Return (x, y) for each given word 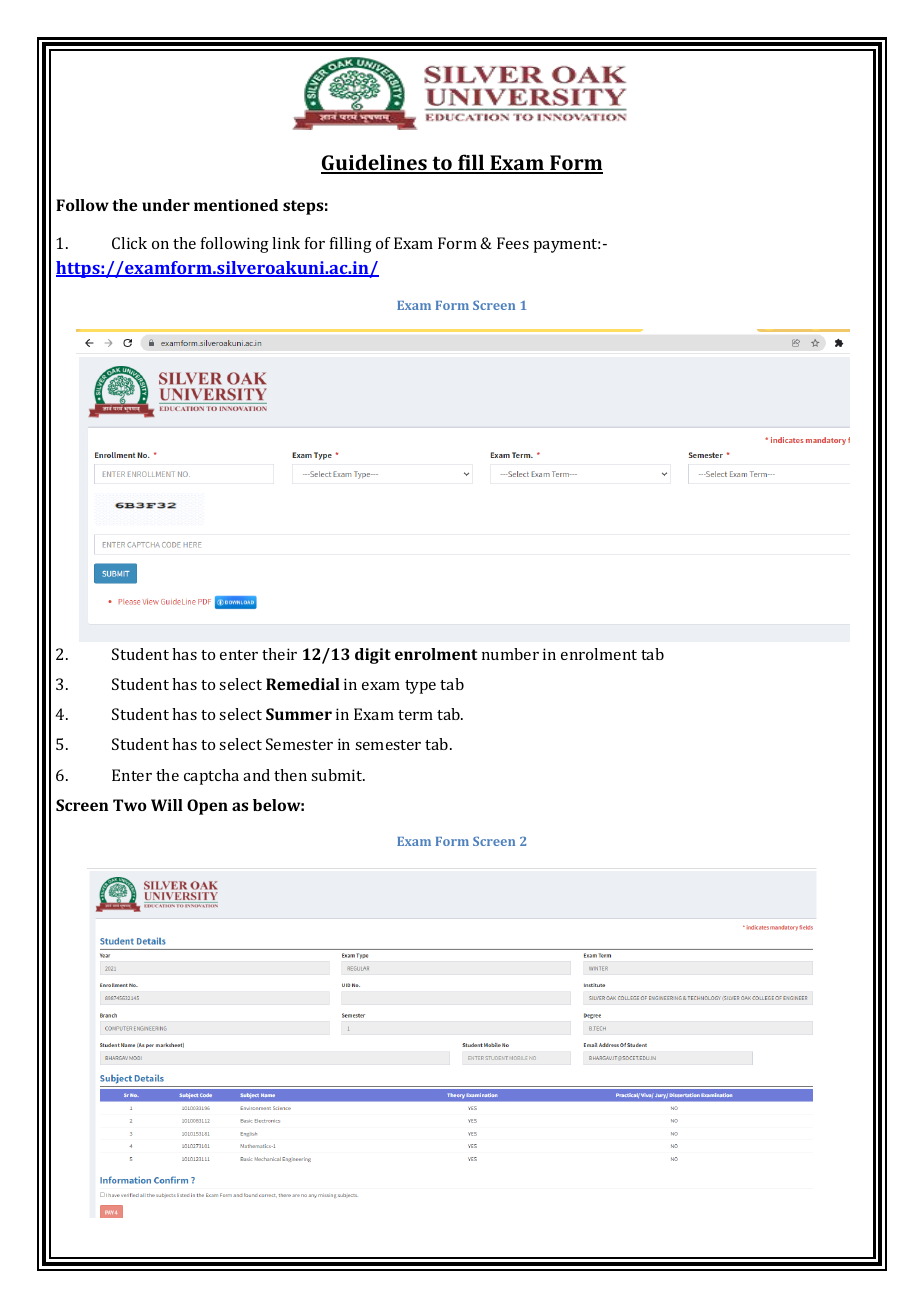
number (510, 654)
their (279, 654)
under (166, 205)
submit (338, 775)
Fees (513, 243)
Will (167, 805)
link (286, 243)
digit (373, 656)
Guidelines (375, 163)
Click (129, 243)
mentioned (236, 205)
